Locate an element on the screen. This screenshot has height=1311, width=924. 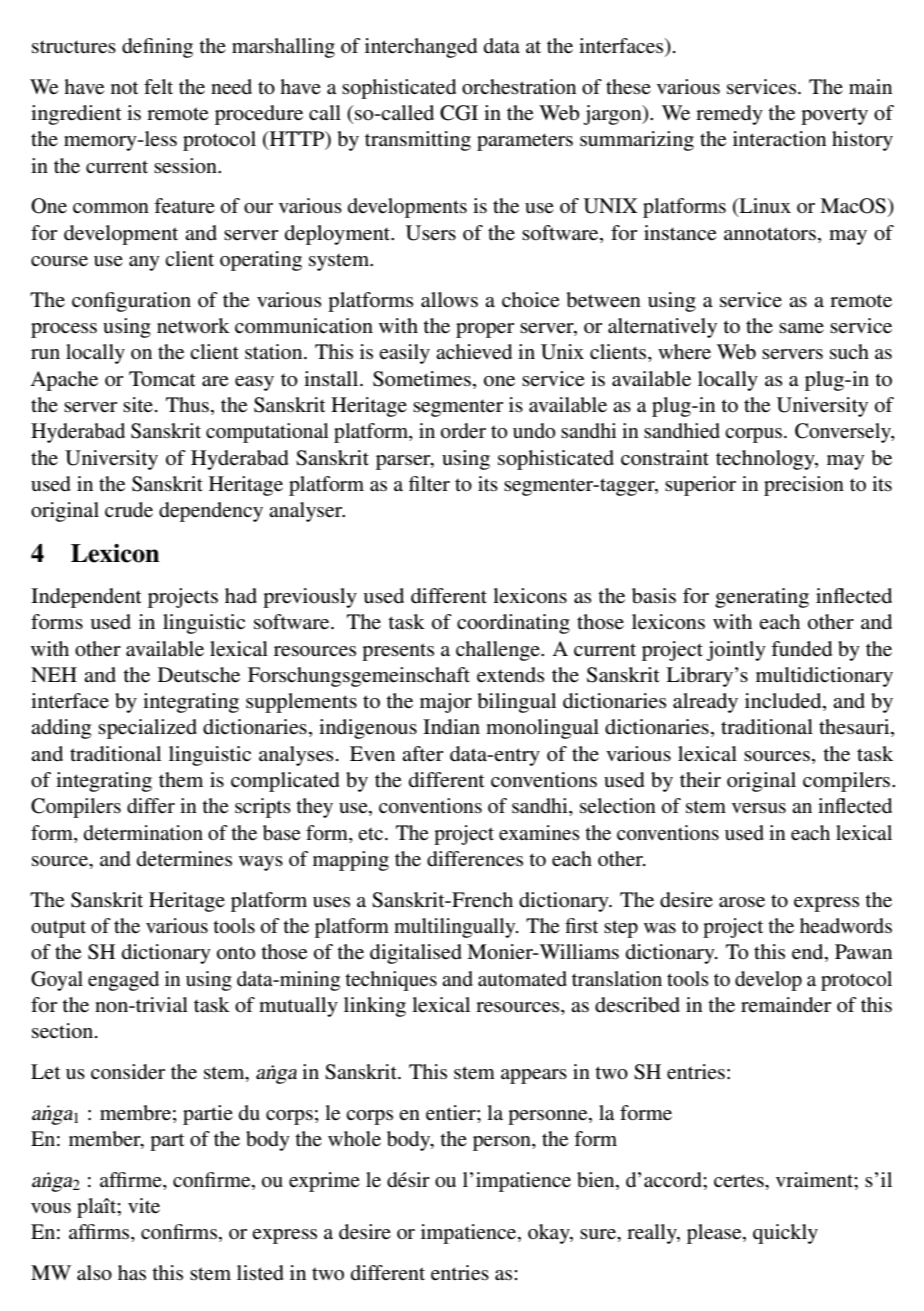
CGI is located at coordinates (459, 113).
